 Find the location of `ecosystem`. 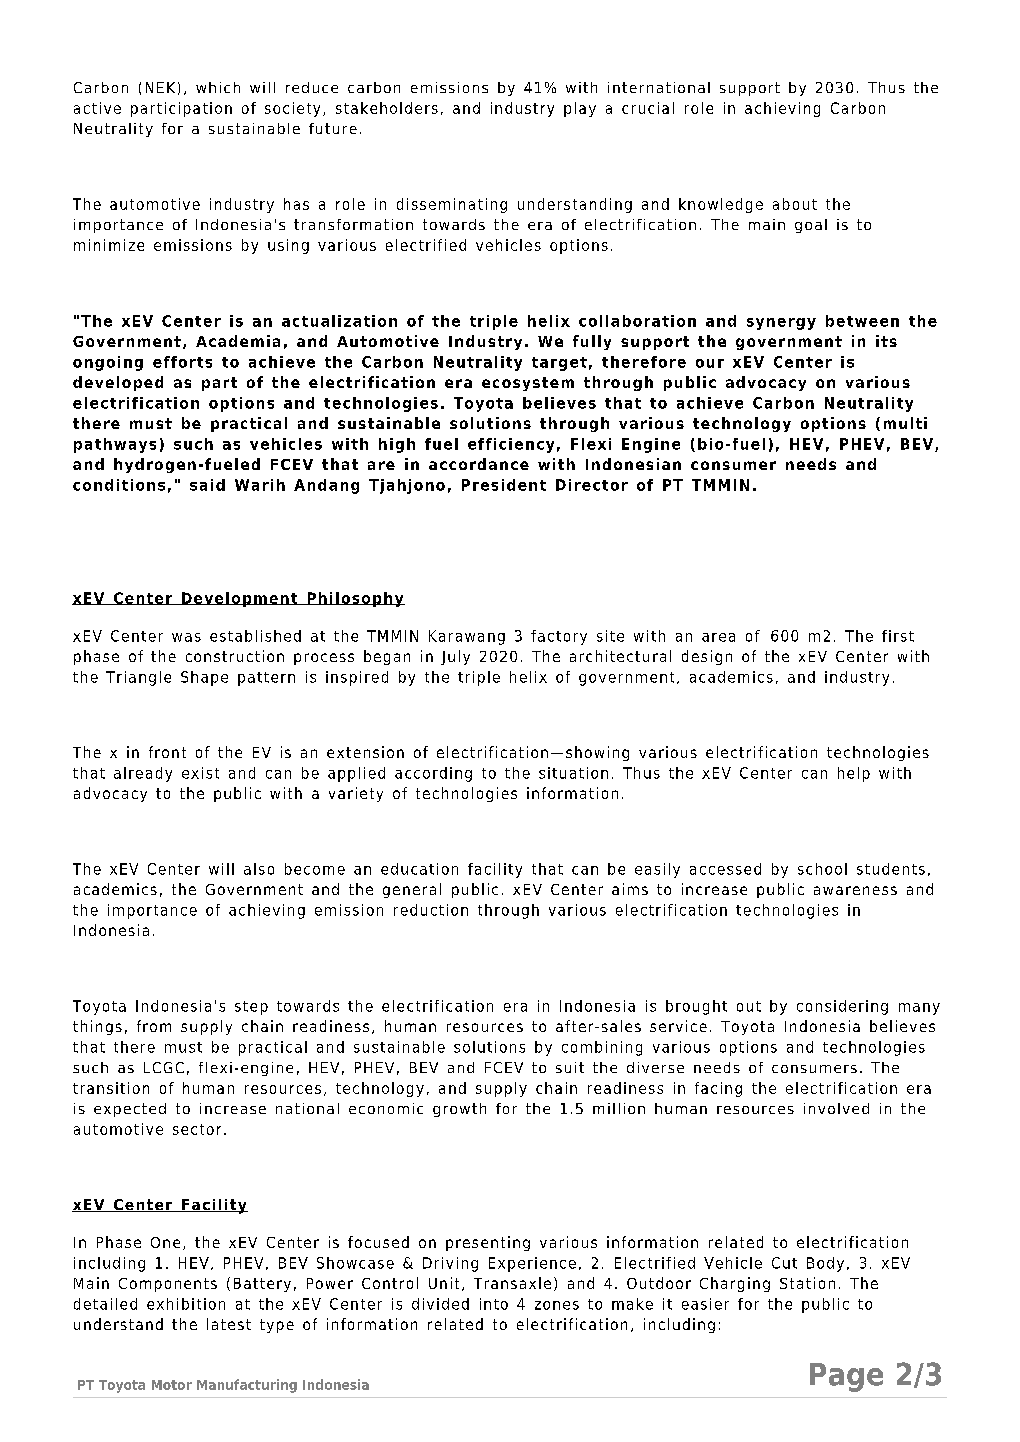

ecosystem is located at coordinates (528, 384).
